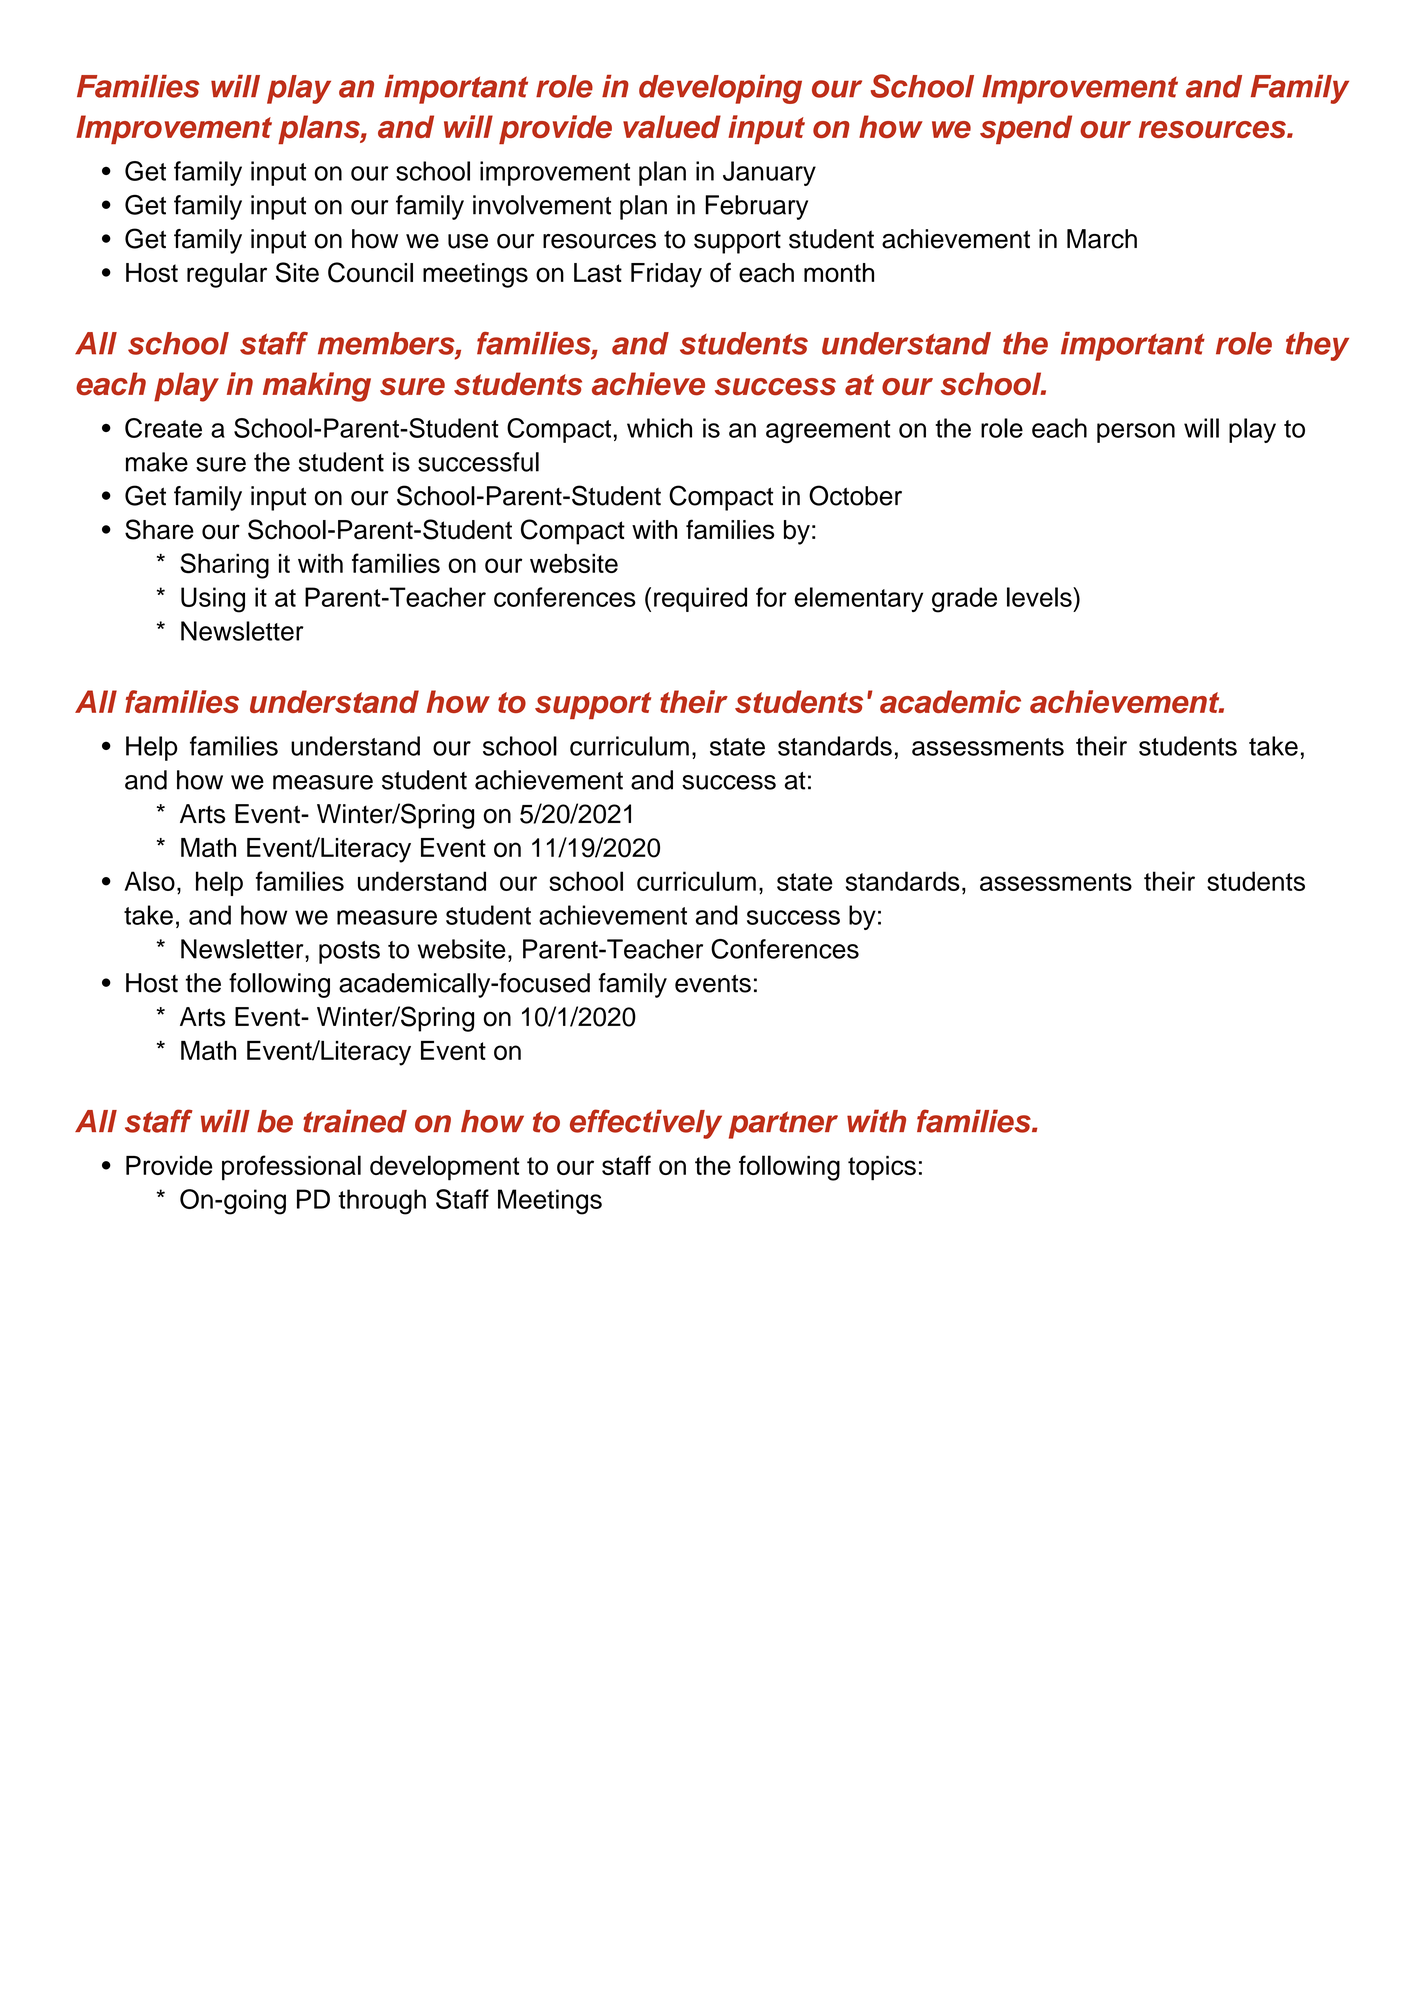 The width and height of the screenshot is (1421, 2009). What do you see at coordinates (1026, 129) in the screenshot?
I see `spend` at bounding box center [1026, 129].
